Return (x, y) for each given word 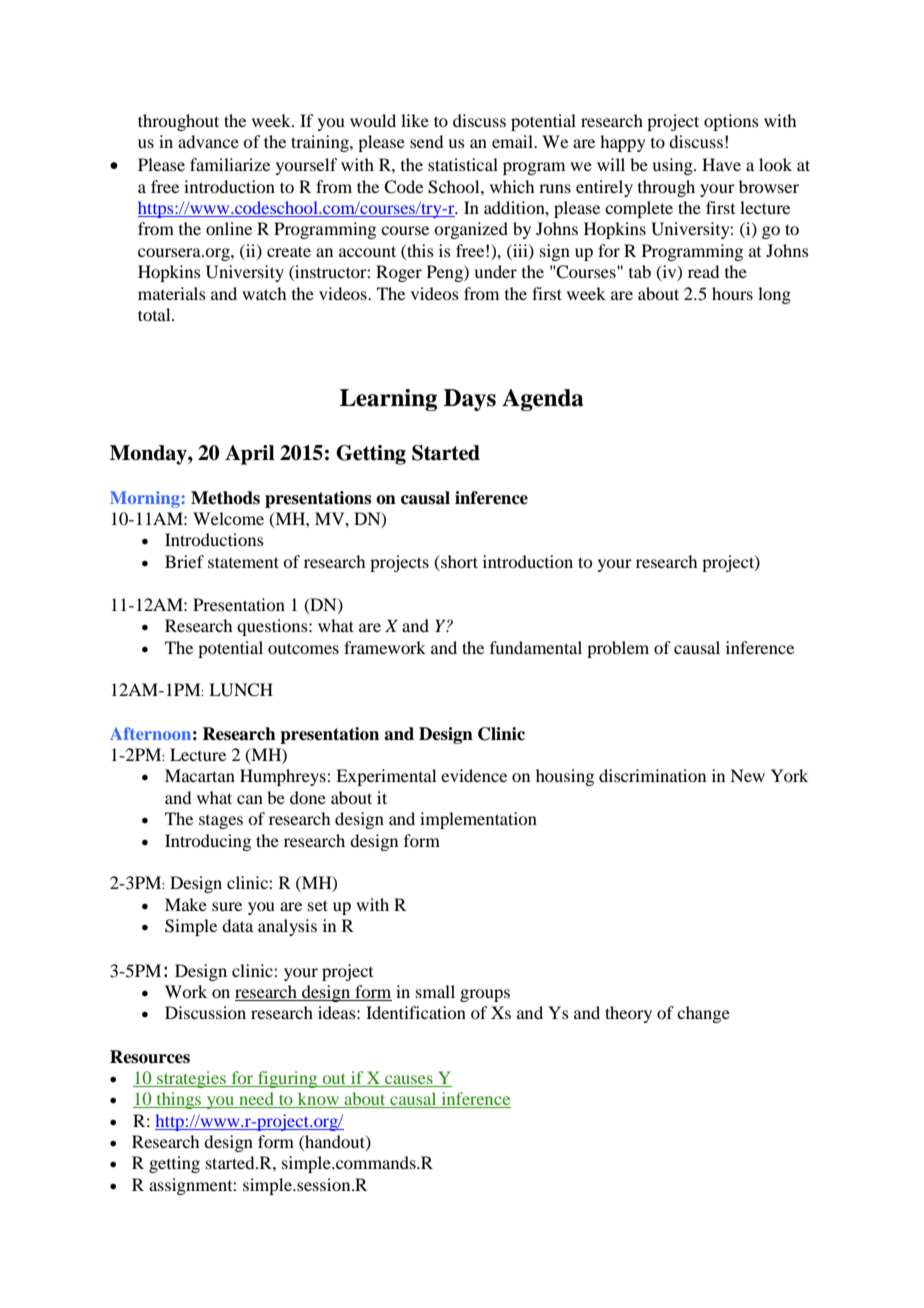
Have (721, 164)
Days (470, 400)
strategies (191, 1079)
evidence (474, 775)
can (250, 799)
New (747, 775)
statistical (463, 164)
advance (208, 141)
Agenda (542, 400)
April (250, 455)
